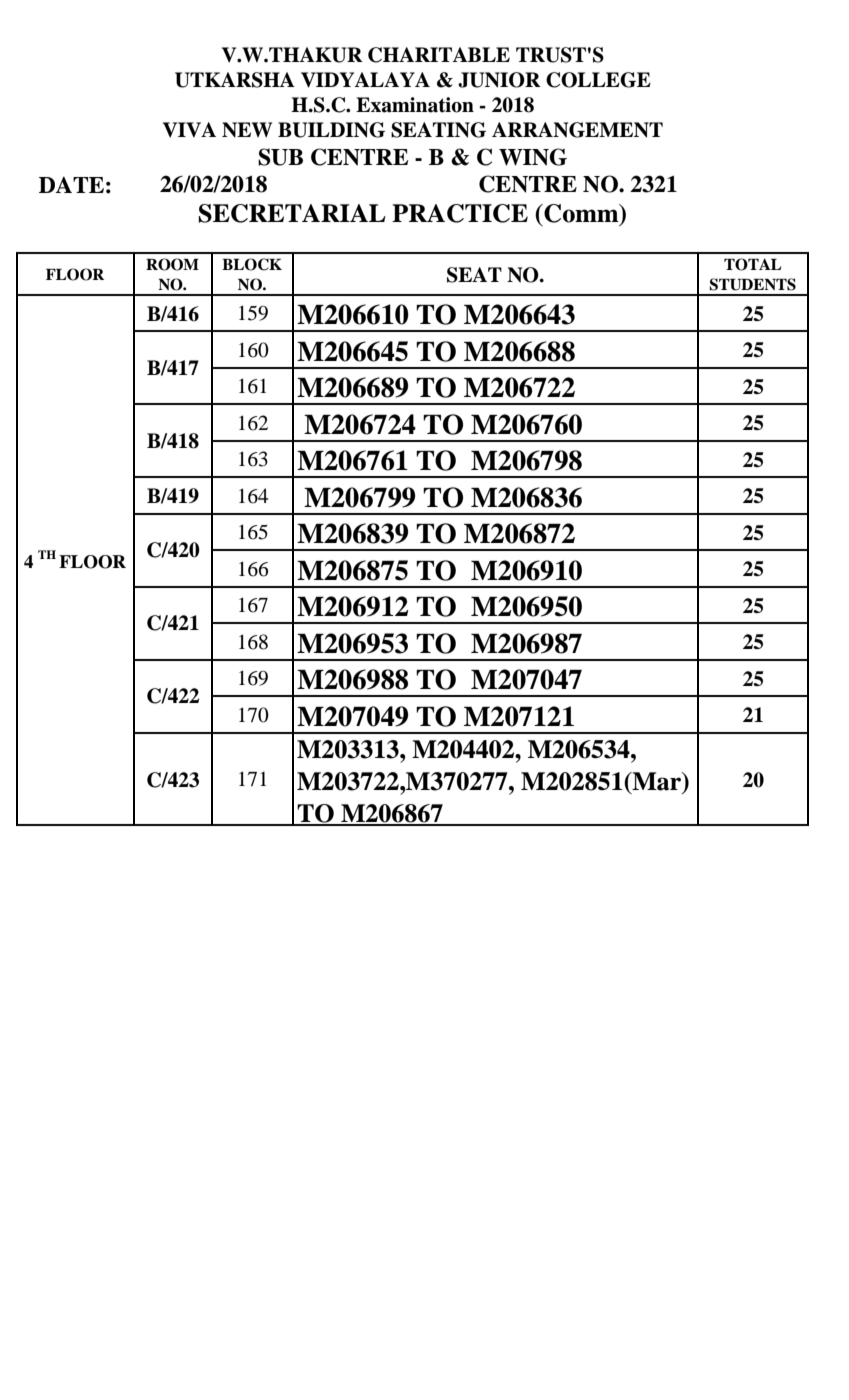  Describe the element at coordinates (71, 184) in the screenshot. I see `DATE` at that location.
